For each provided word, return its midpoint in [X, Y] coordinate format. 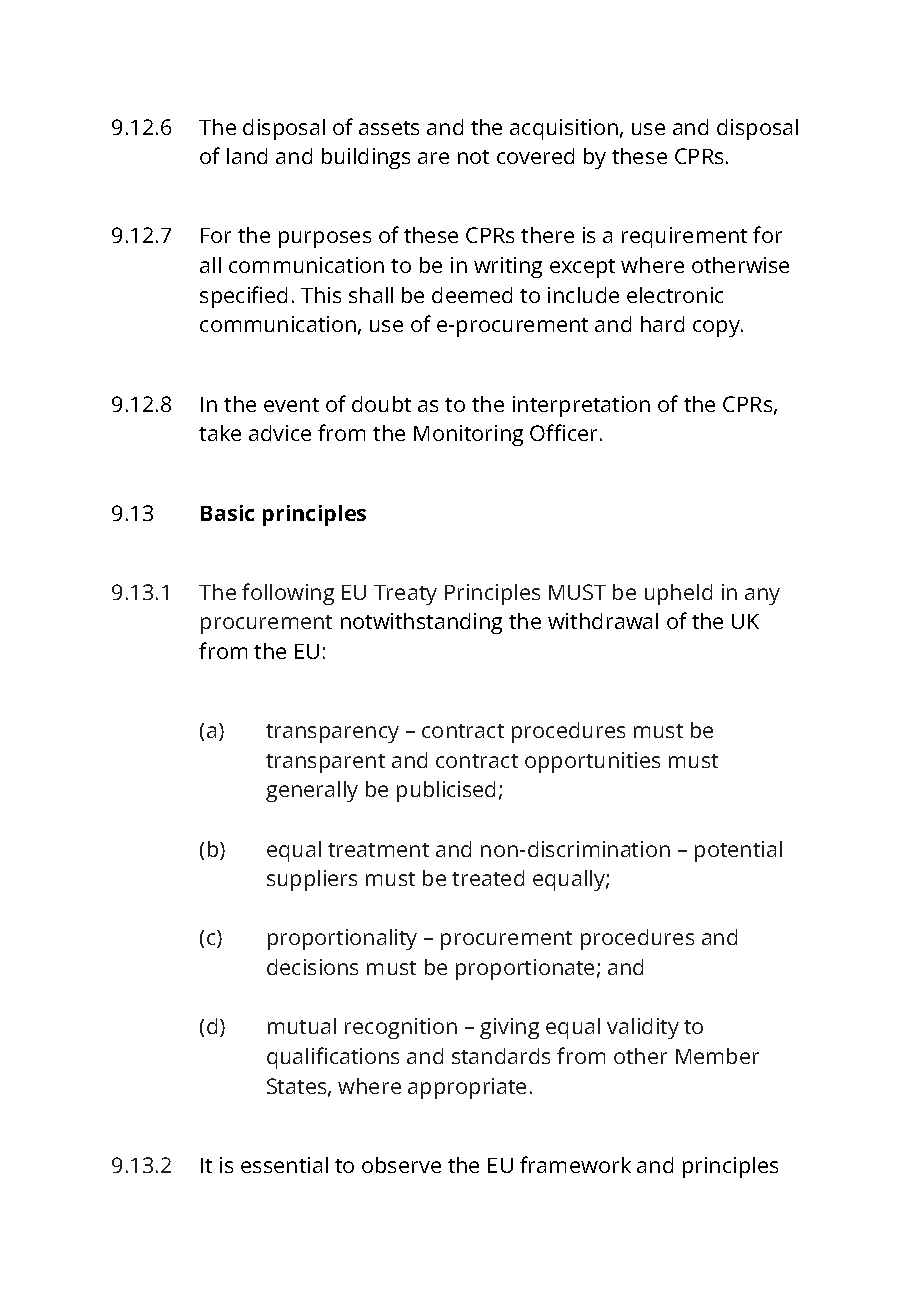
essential [284, 1165]
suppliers [312, 880]
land [247, 156]
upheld [678, 594]
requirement [684, 237]
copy [717, 328]
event [291, 405]
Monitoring [468, 435]
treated [488, 878]
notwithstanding [421, 623]
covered [535, 156]
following [288, 594]
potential [738, 851]
